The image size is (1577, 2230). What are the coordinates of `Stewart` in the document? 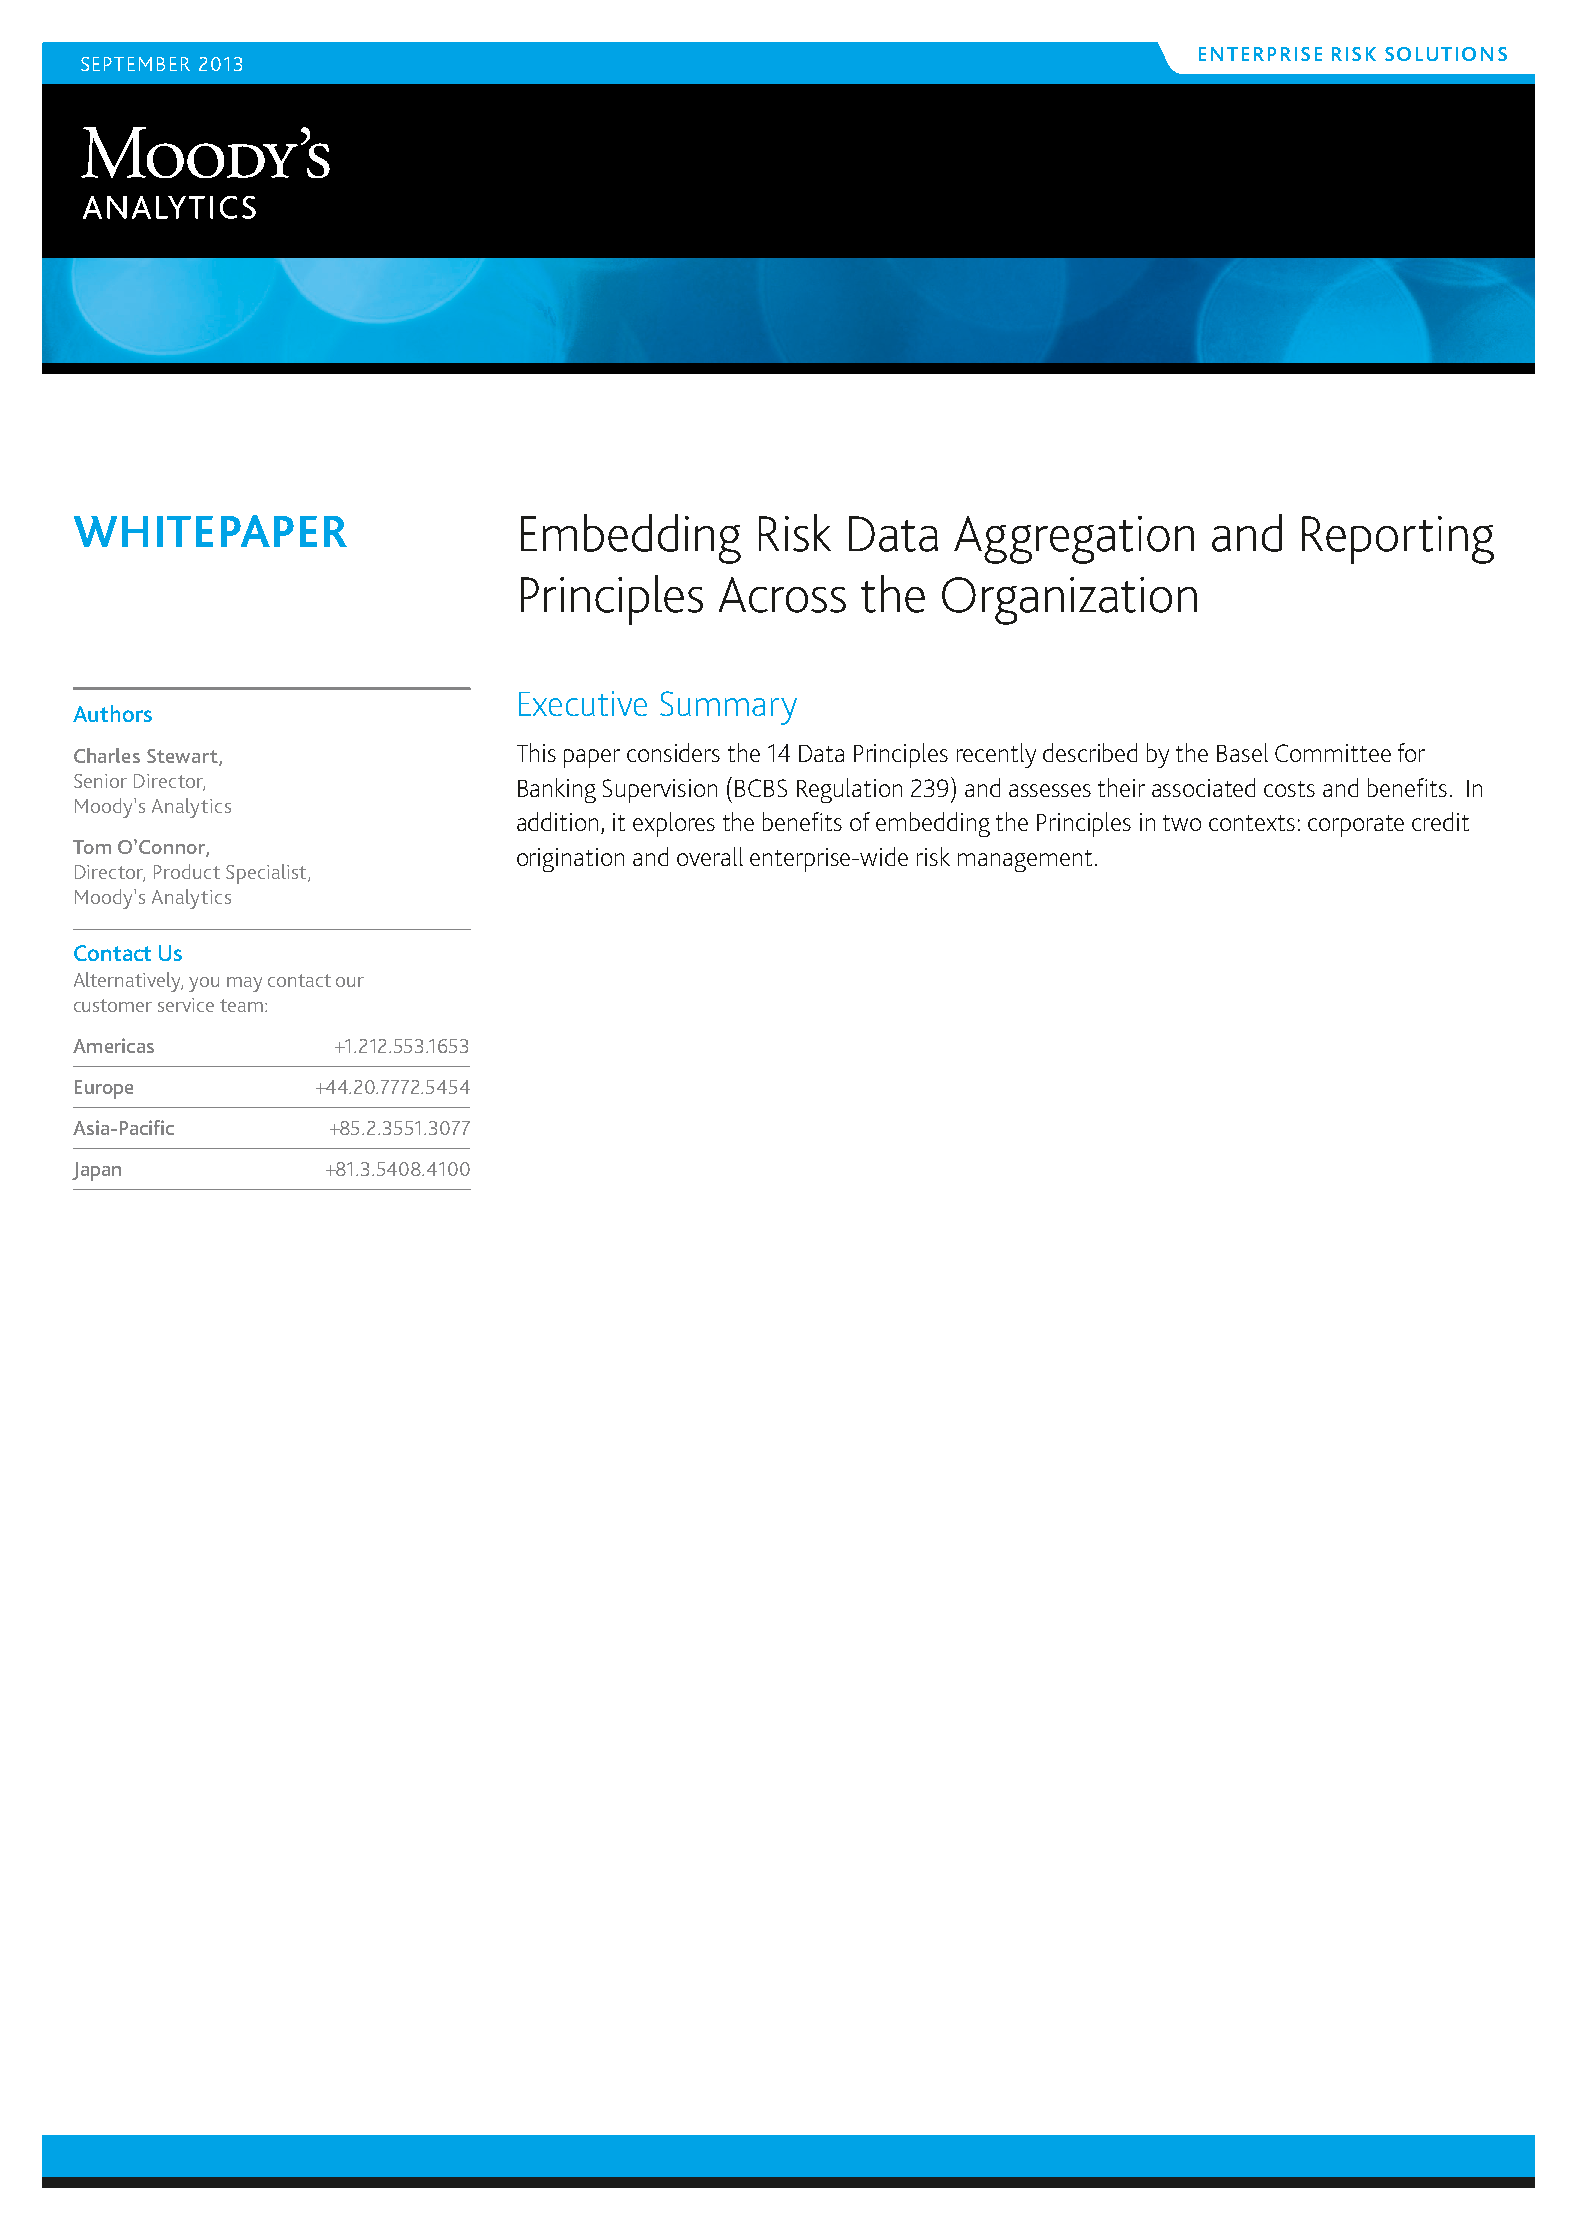 It's located at (183, 757).
